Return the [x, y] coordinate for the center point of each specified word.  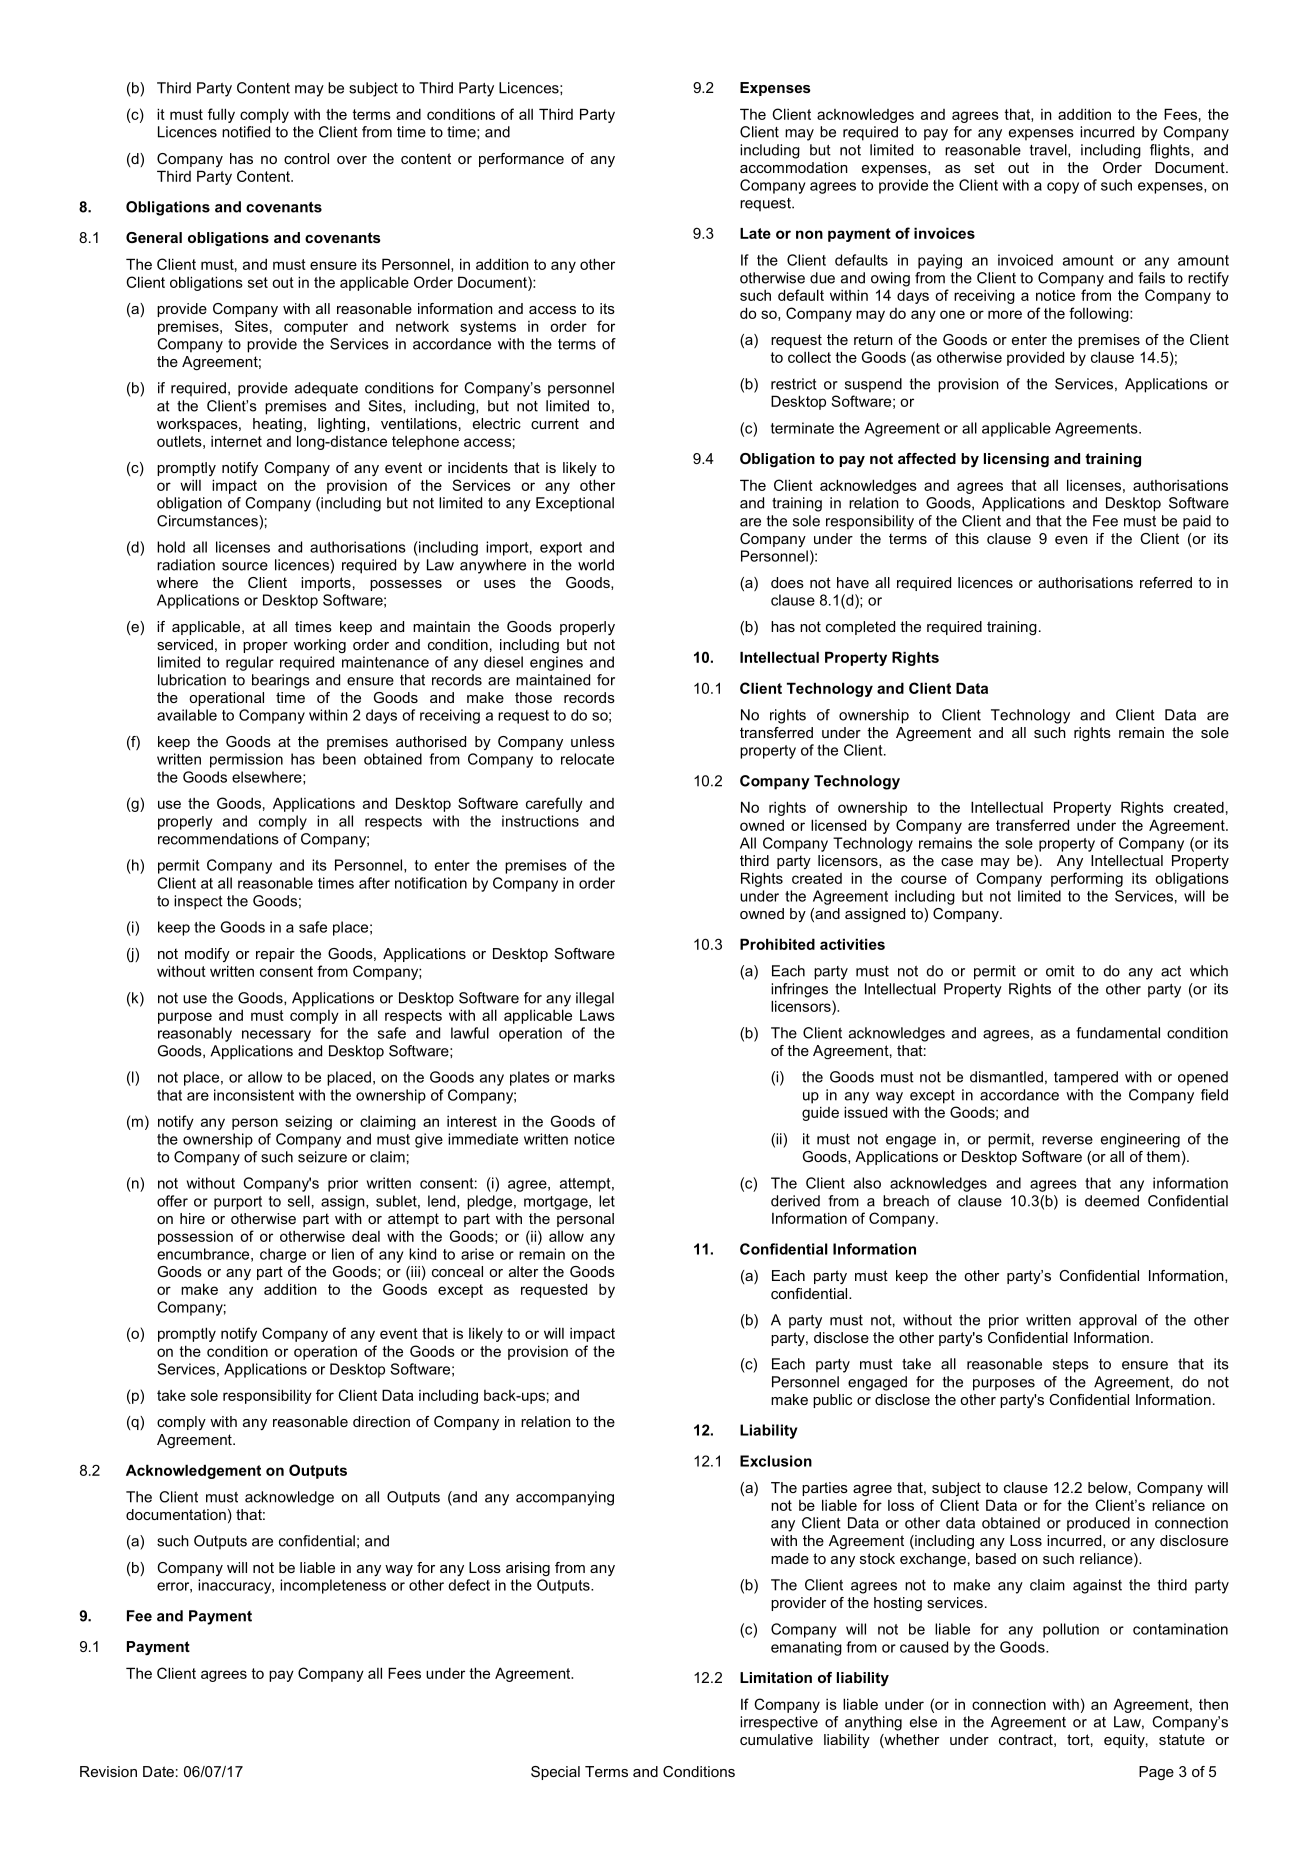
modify [207, 955]
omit [1060, 971]
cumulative [776, 1739]
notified [246, 132]
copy [1063, 188]
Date [158, 1771]
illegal [595, 999]
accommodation [794, 167]
